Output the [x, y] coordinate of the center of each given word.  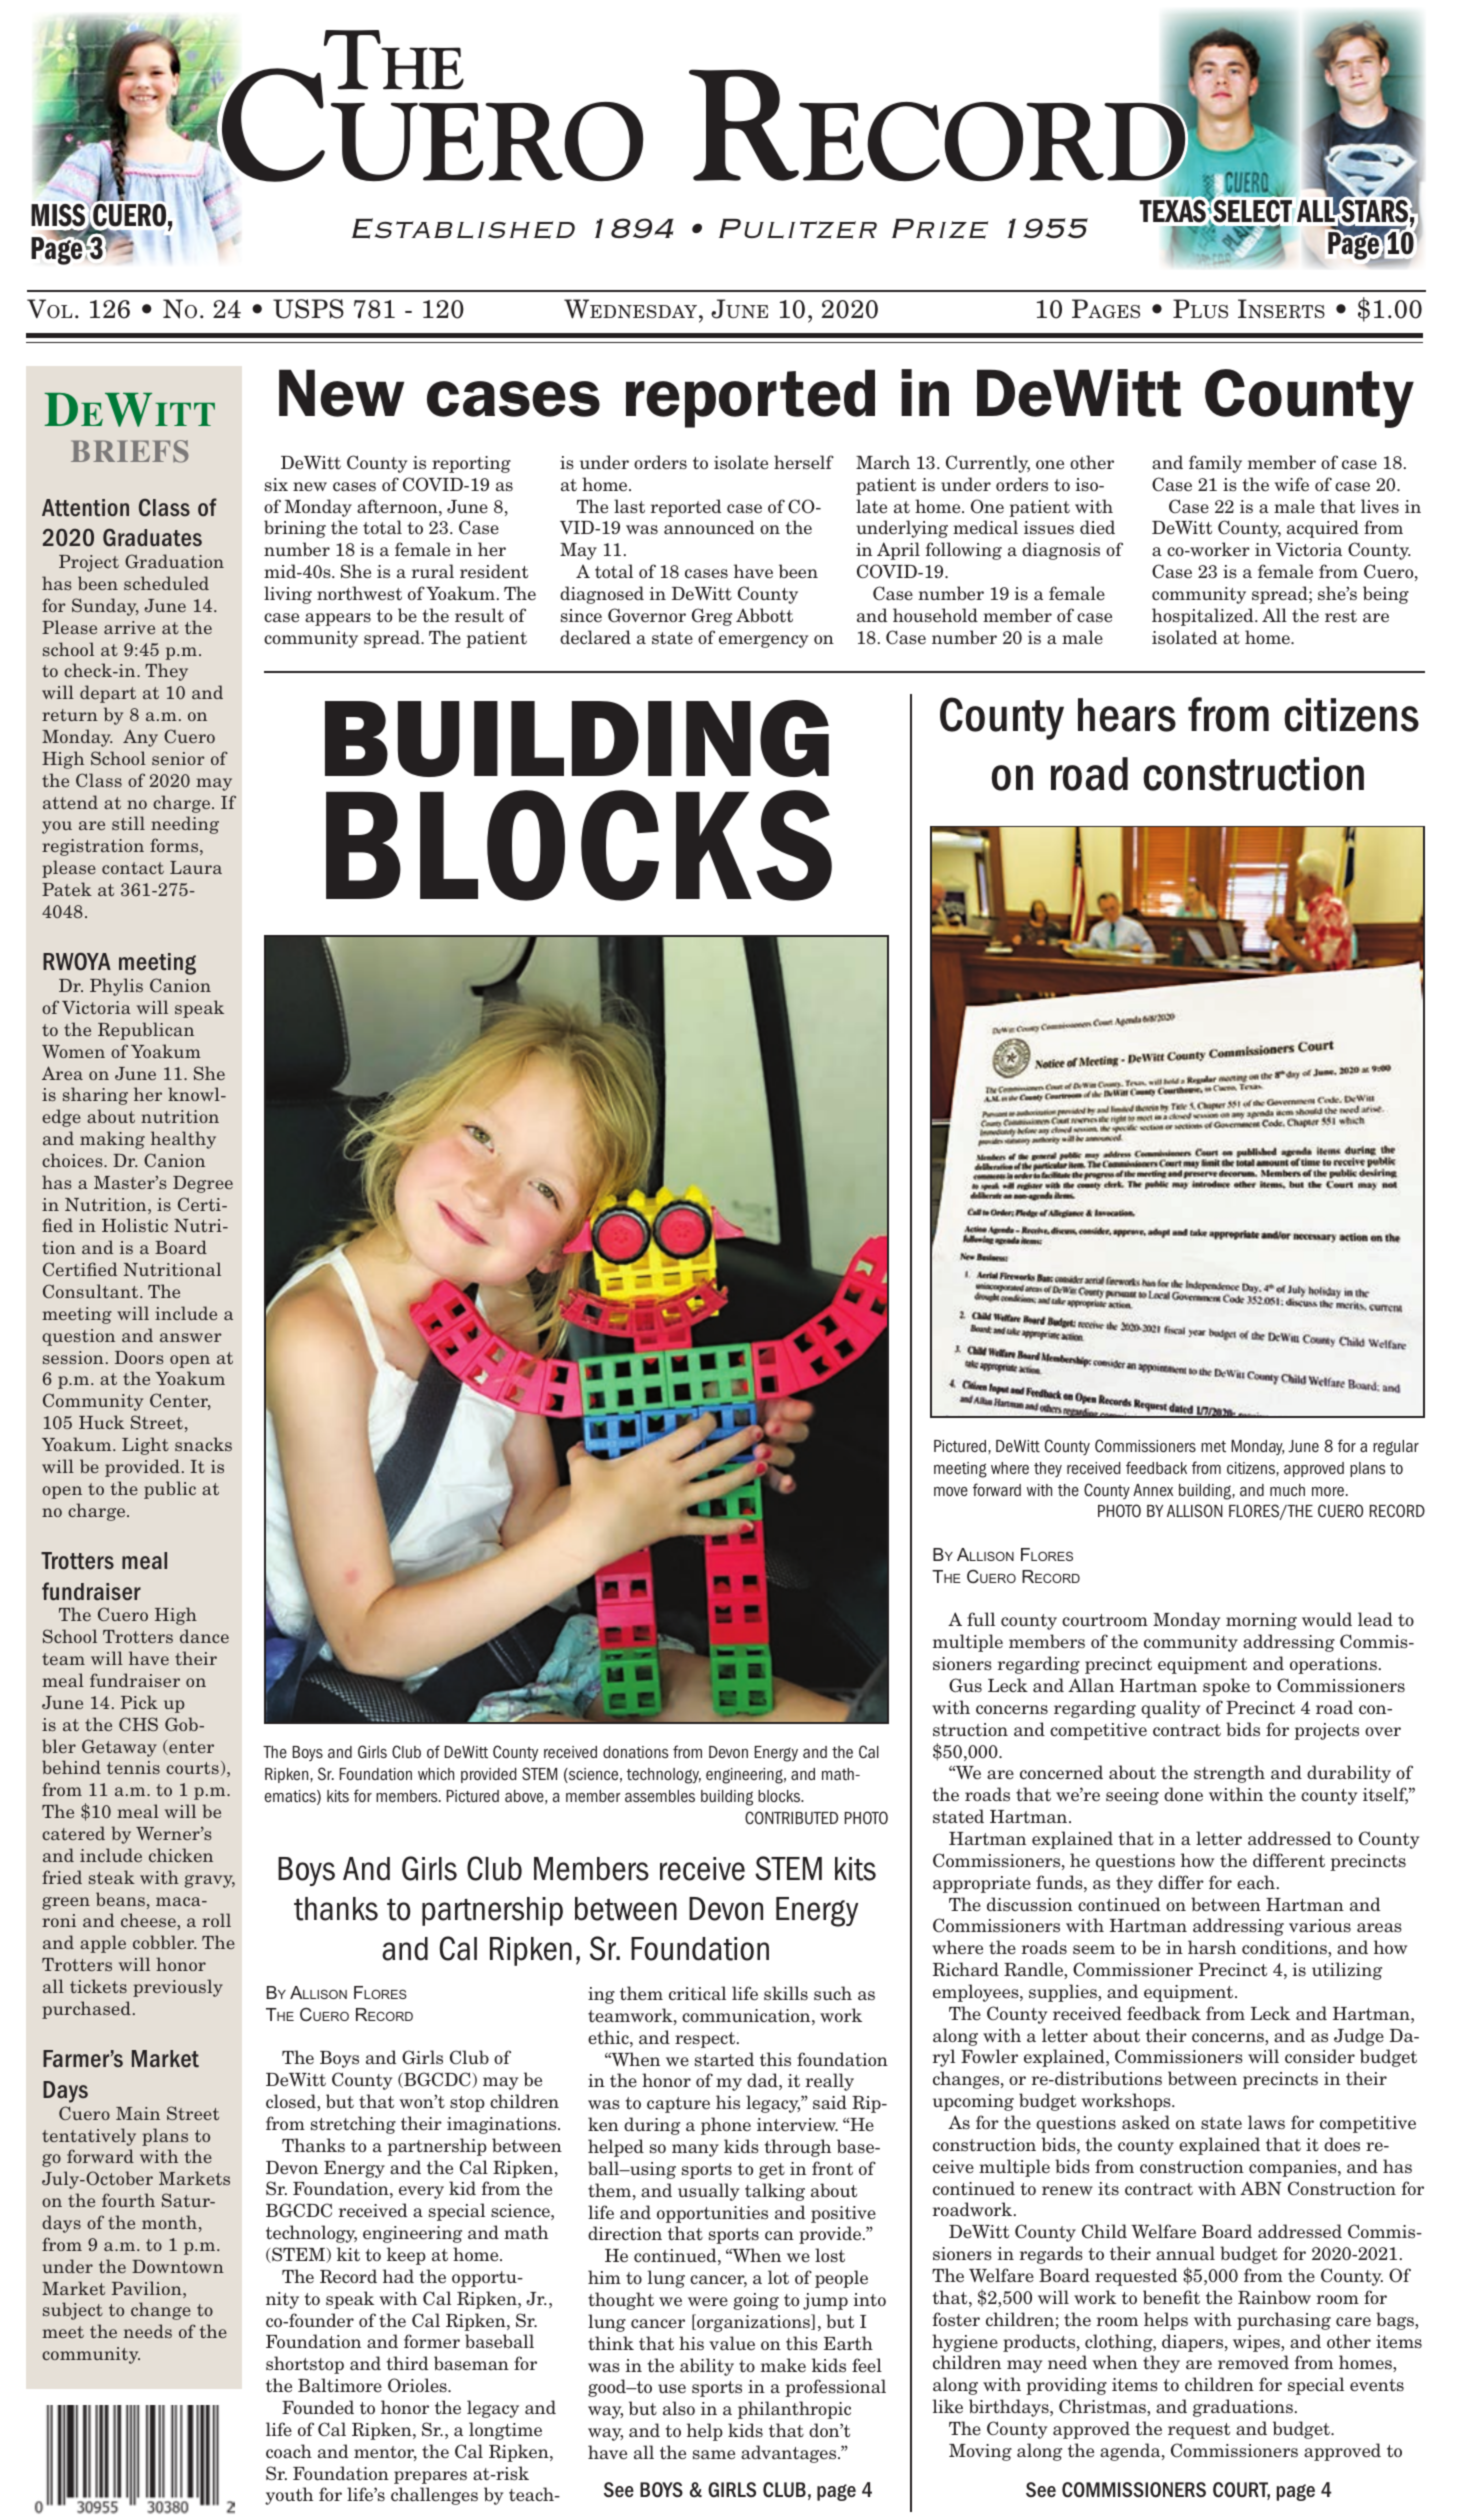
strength [1229, 1774]
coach [289, 2451]
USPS [308, 309]
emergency [763, 641]
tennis [133, 1767]
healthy [183, 1140]
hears [1127, 715]
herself [804, 462]
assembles [660, 1796]
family [1215, 464]
